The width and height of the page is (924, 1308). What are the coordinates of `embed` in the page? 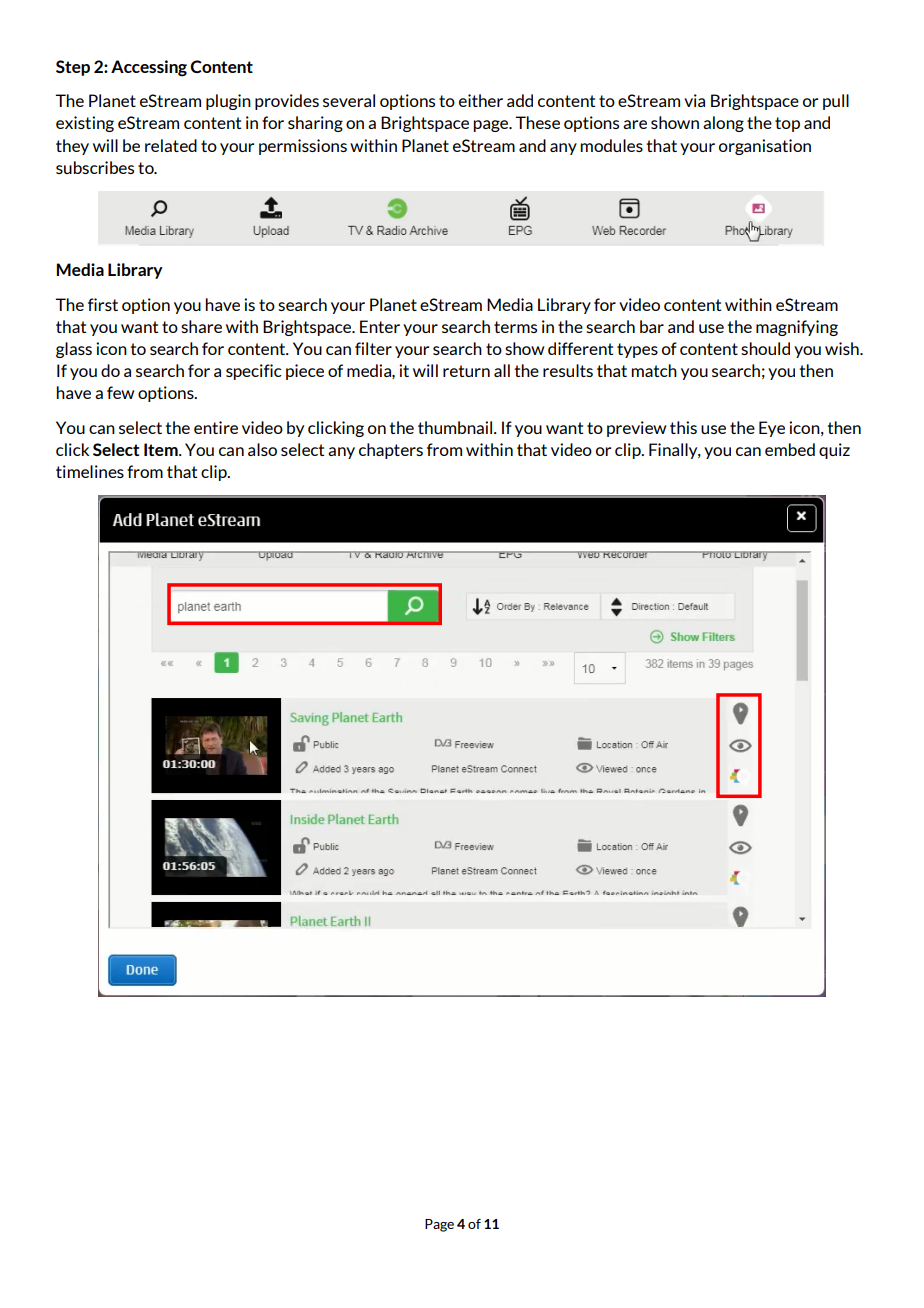 It's located at (790, 449).
